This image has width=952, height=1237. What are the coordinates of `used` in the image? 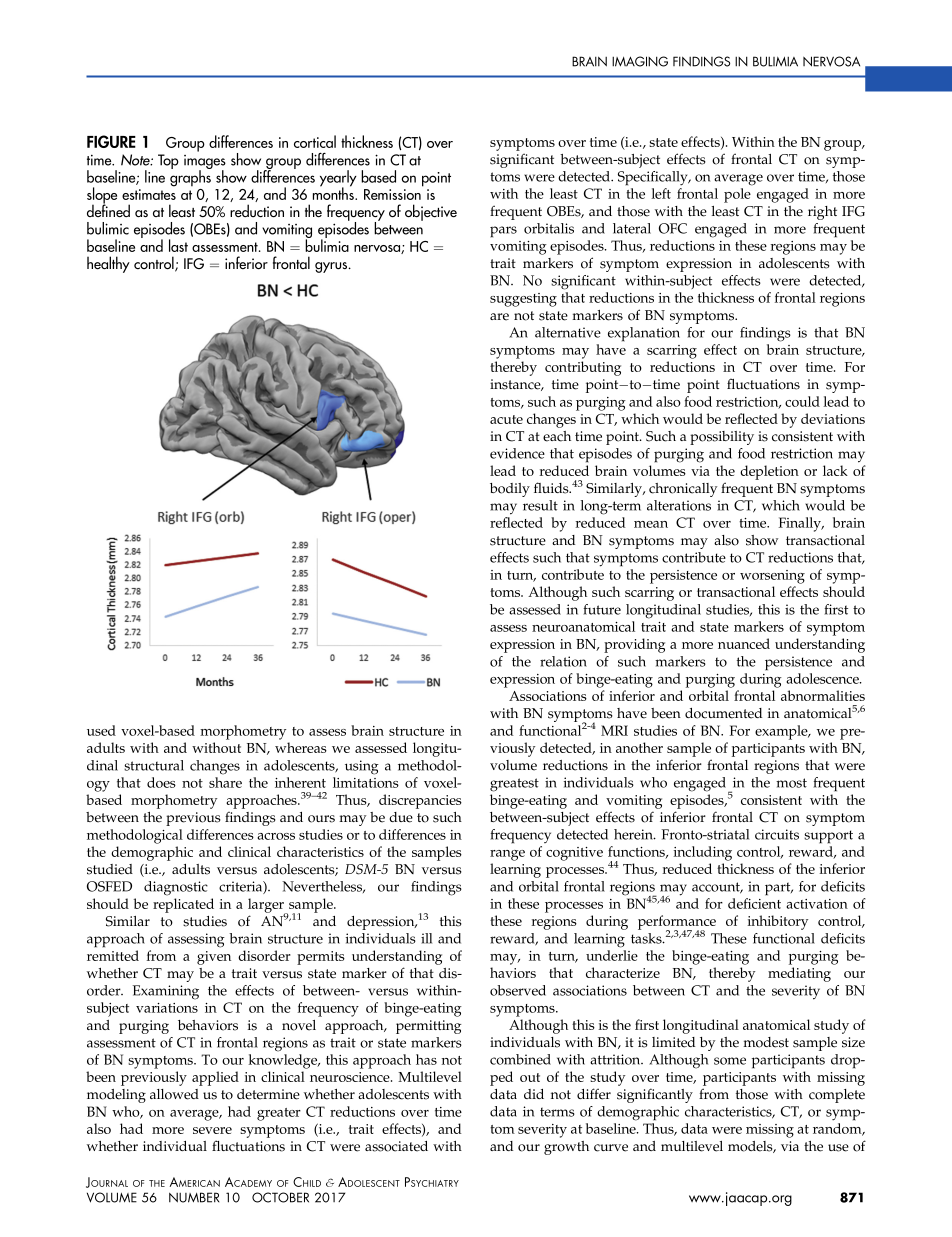 It's located at (101, 730).
